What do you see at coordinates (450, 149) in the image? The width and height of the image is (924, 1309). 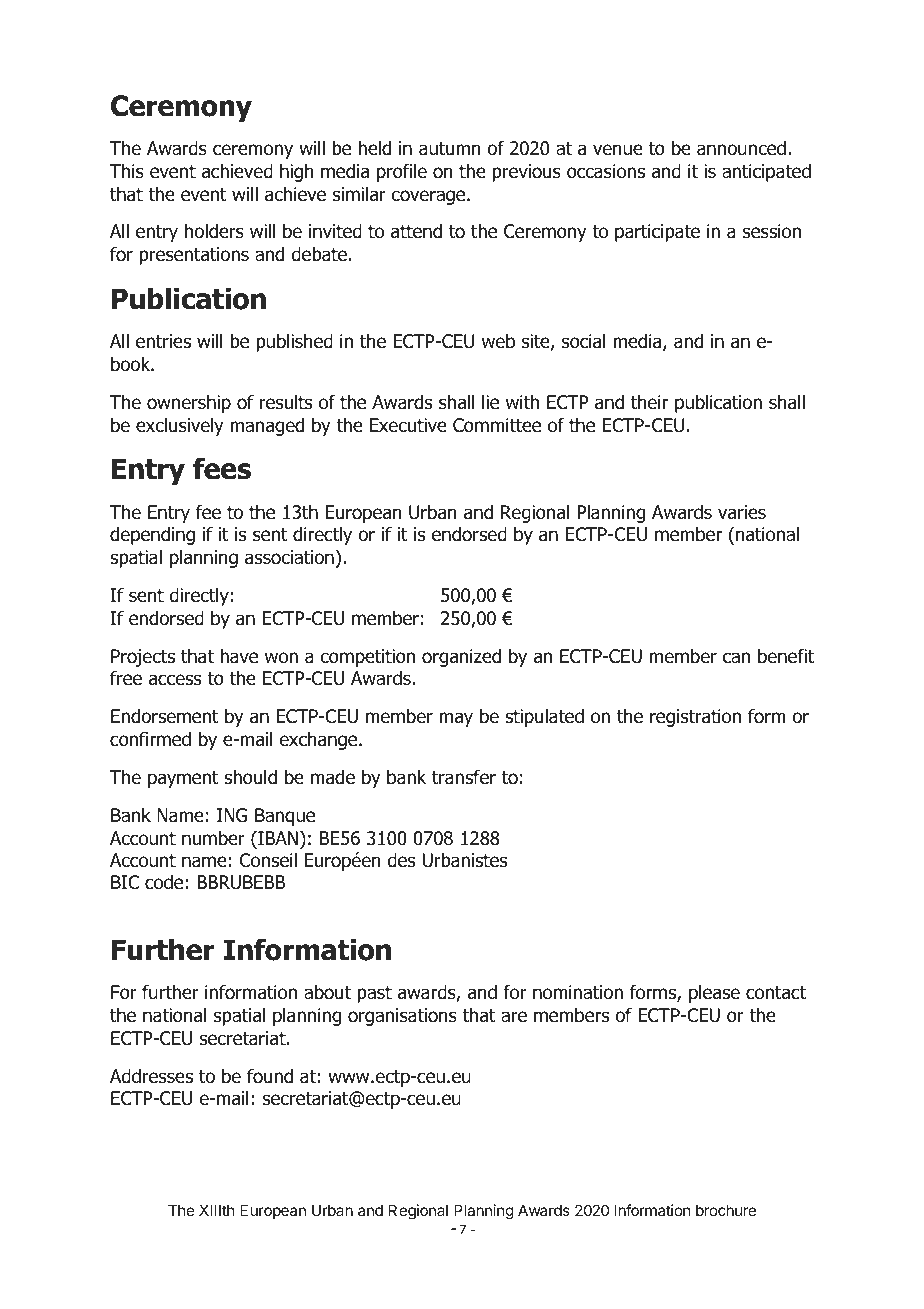 I see `autumn` at bounding box center [450, 149].
